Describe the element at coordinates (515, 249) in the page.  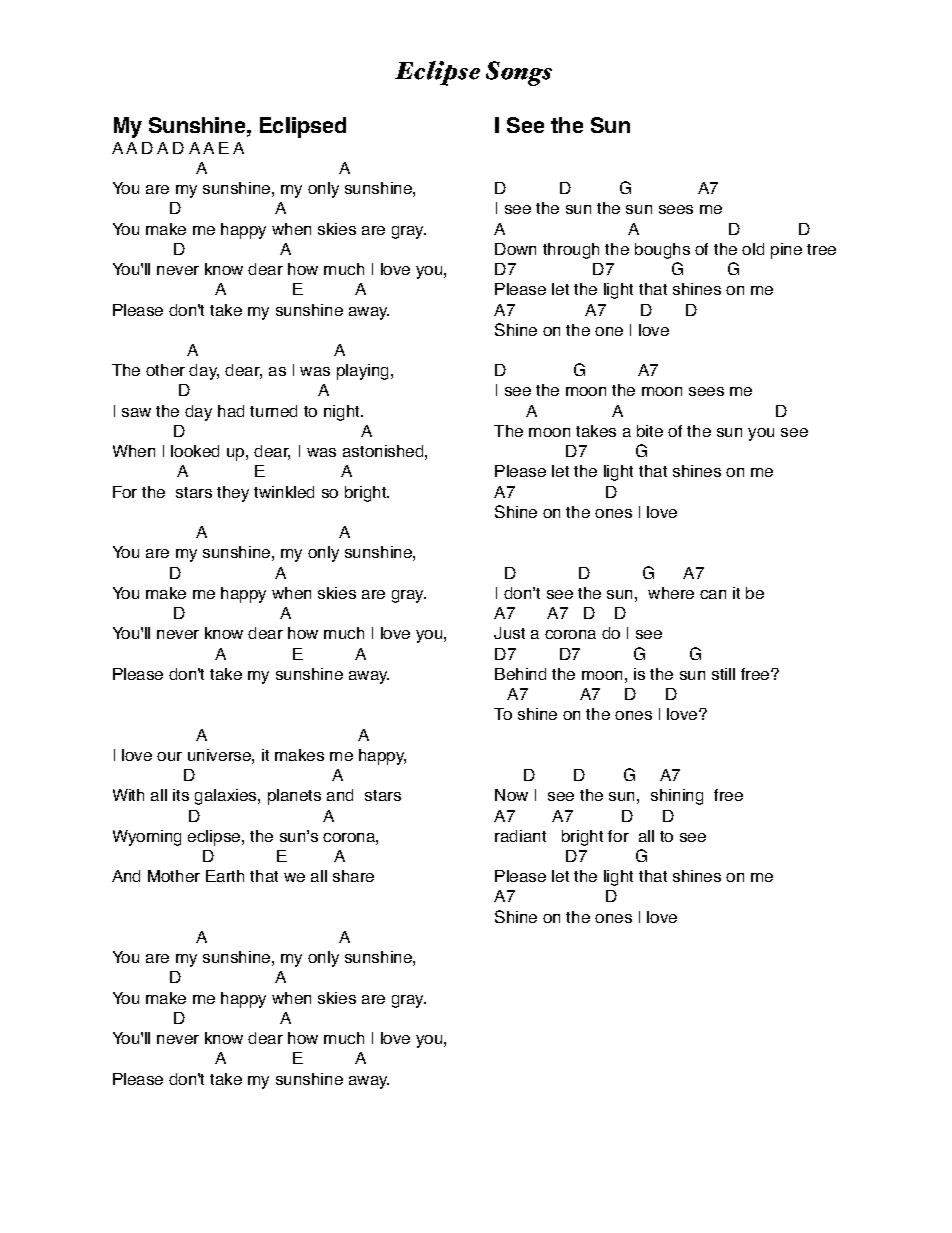
I see `Down` at that location.
